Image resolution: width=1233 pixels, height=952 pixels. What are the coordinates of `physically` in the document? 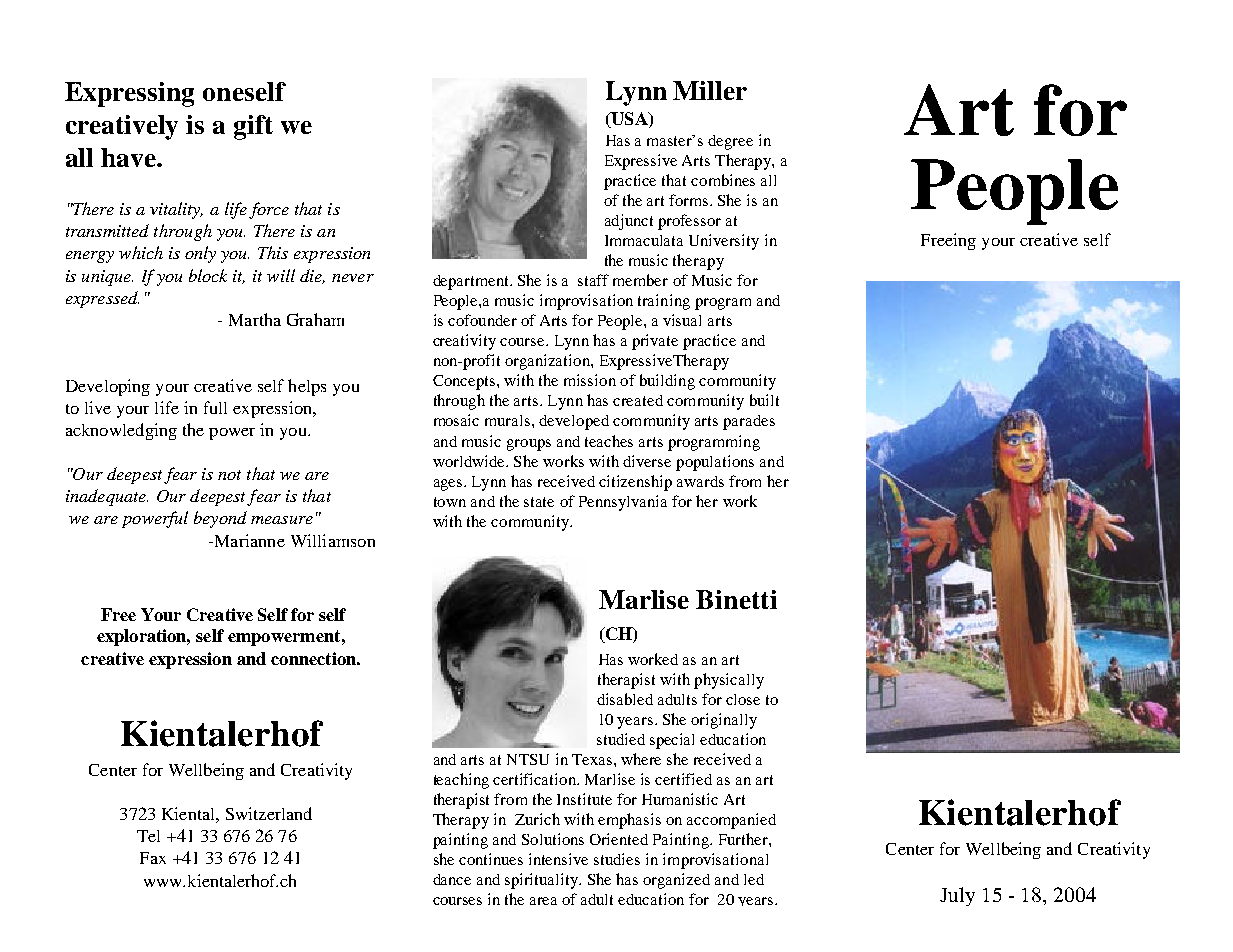 It's located at (729, 681).
